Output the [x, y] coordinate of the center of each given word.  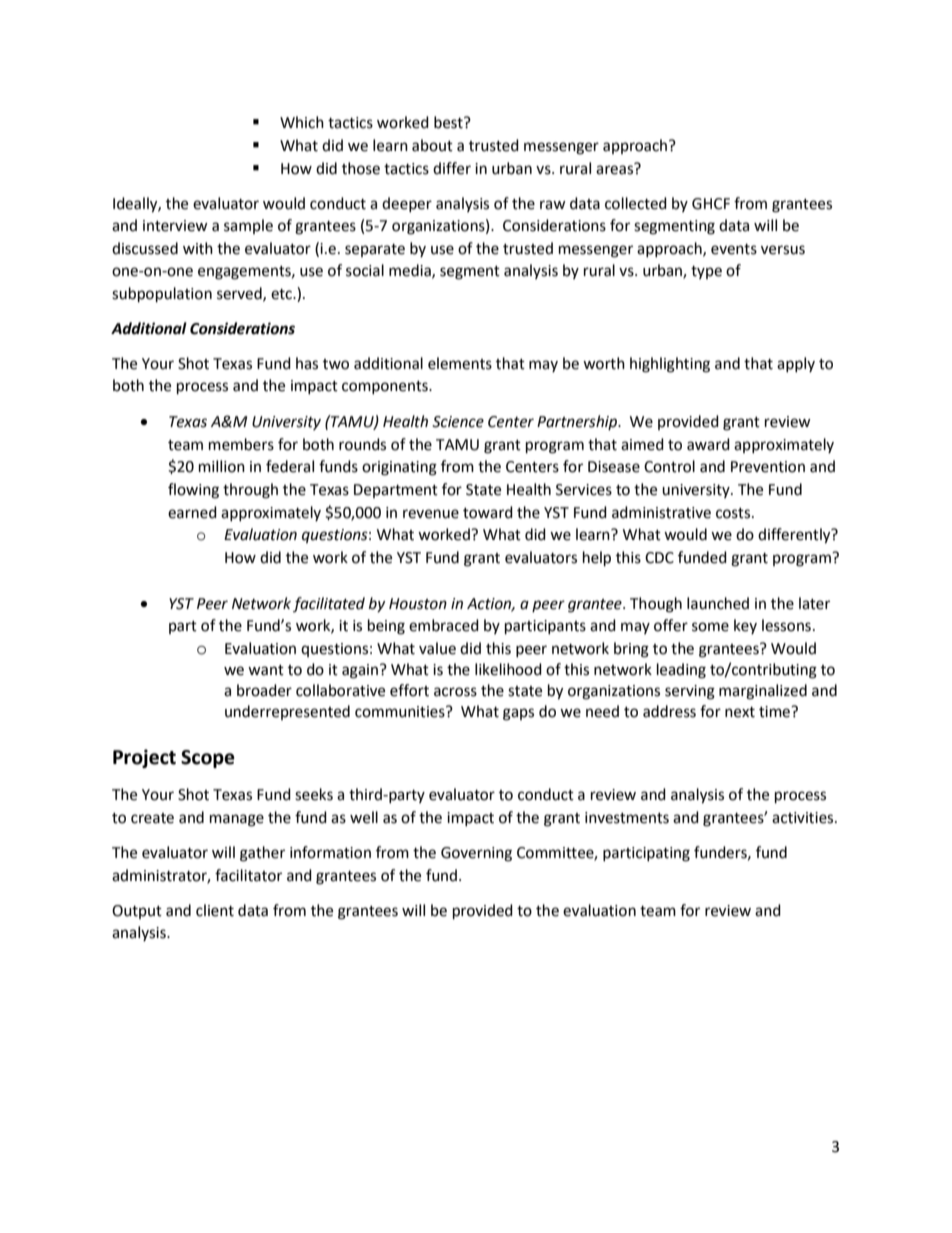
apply [796, 364]
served [240, 294]
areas [616, 169]
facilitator [248, 875]
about [432, 145]
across [455, 692]
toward [488, 512]
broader [264, 690]
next [740, 712]
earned [192, 512]
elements [460, 363]
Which [302, 122]
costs [734, 513]
